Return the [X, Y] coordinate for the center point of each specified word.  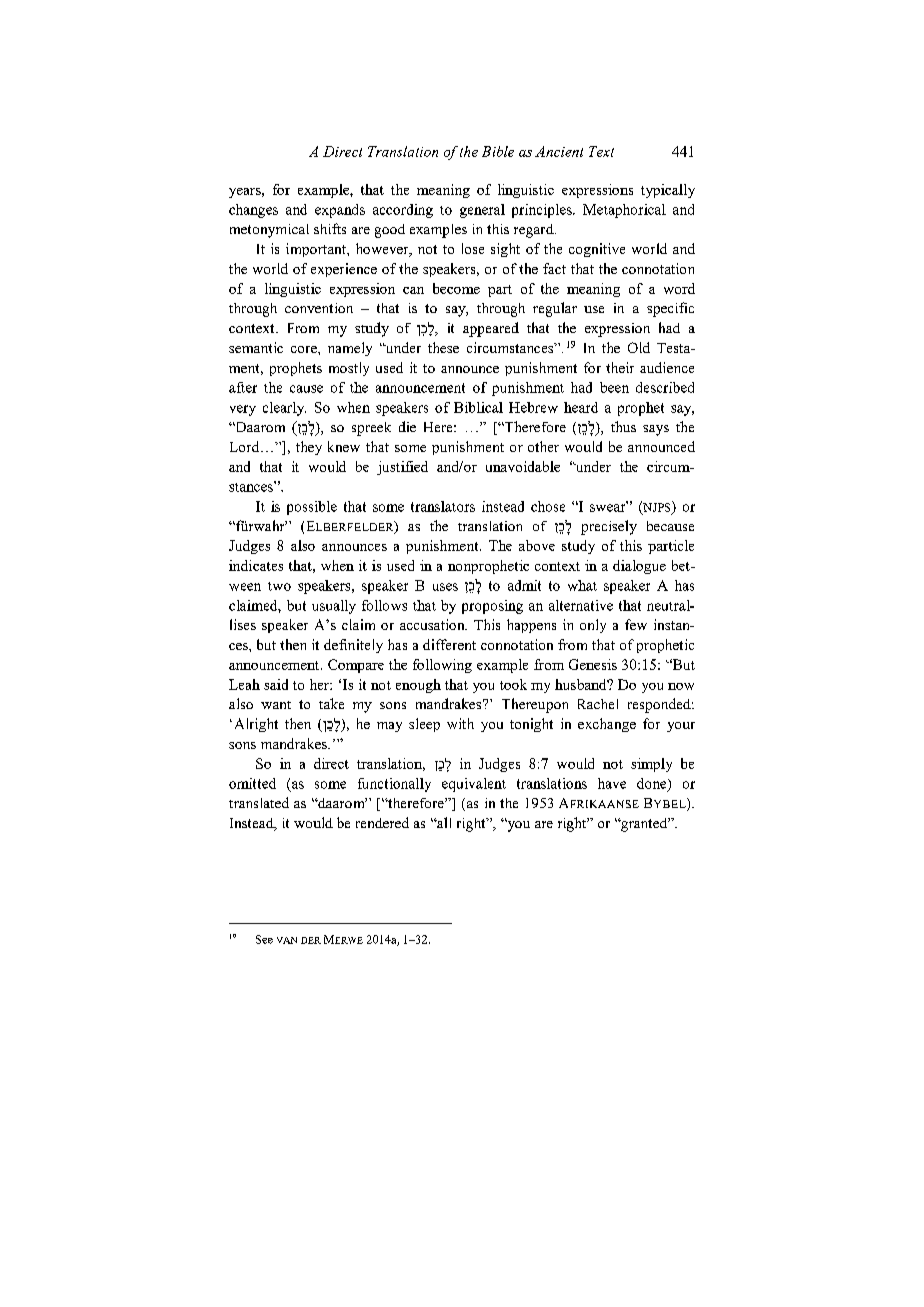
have [612, 783]
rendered [382, 822]
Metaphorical [624, 211]
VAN [287, 940]
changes [253, 211]
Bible [498, 151]
